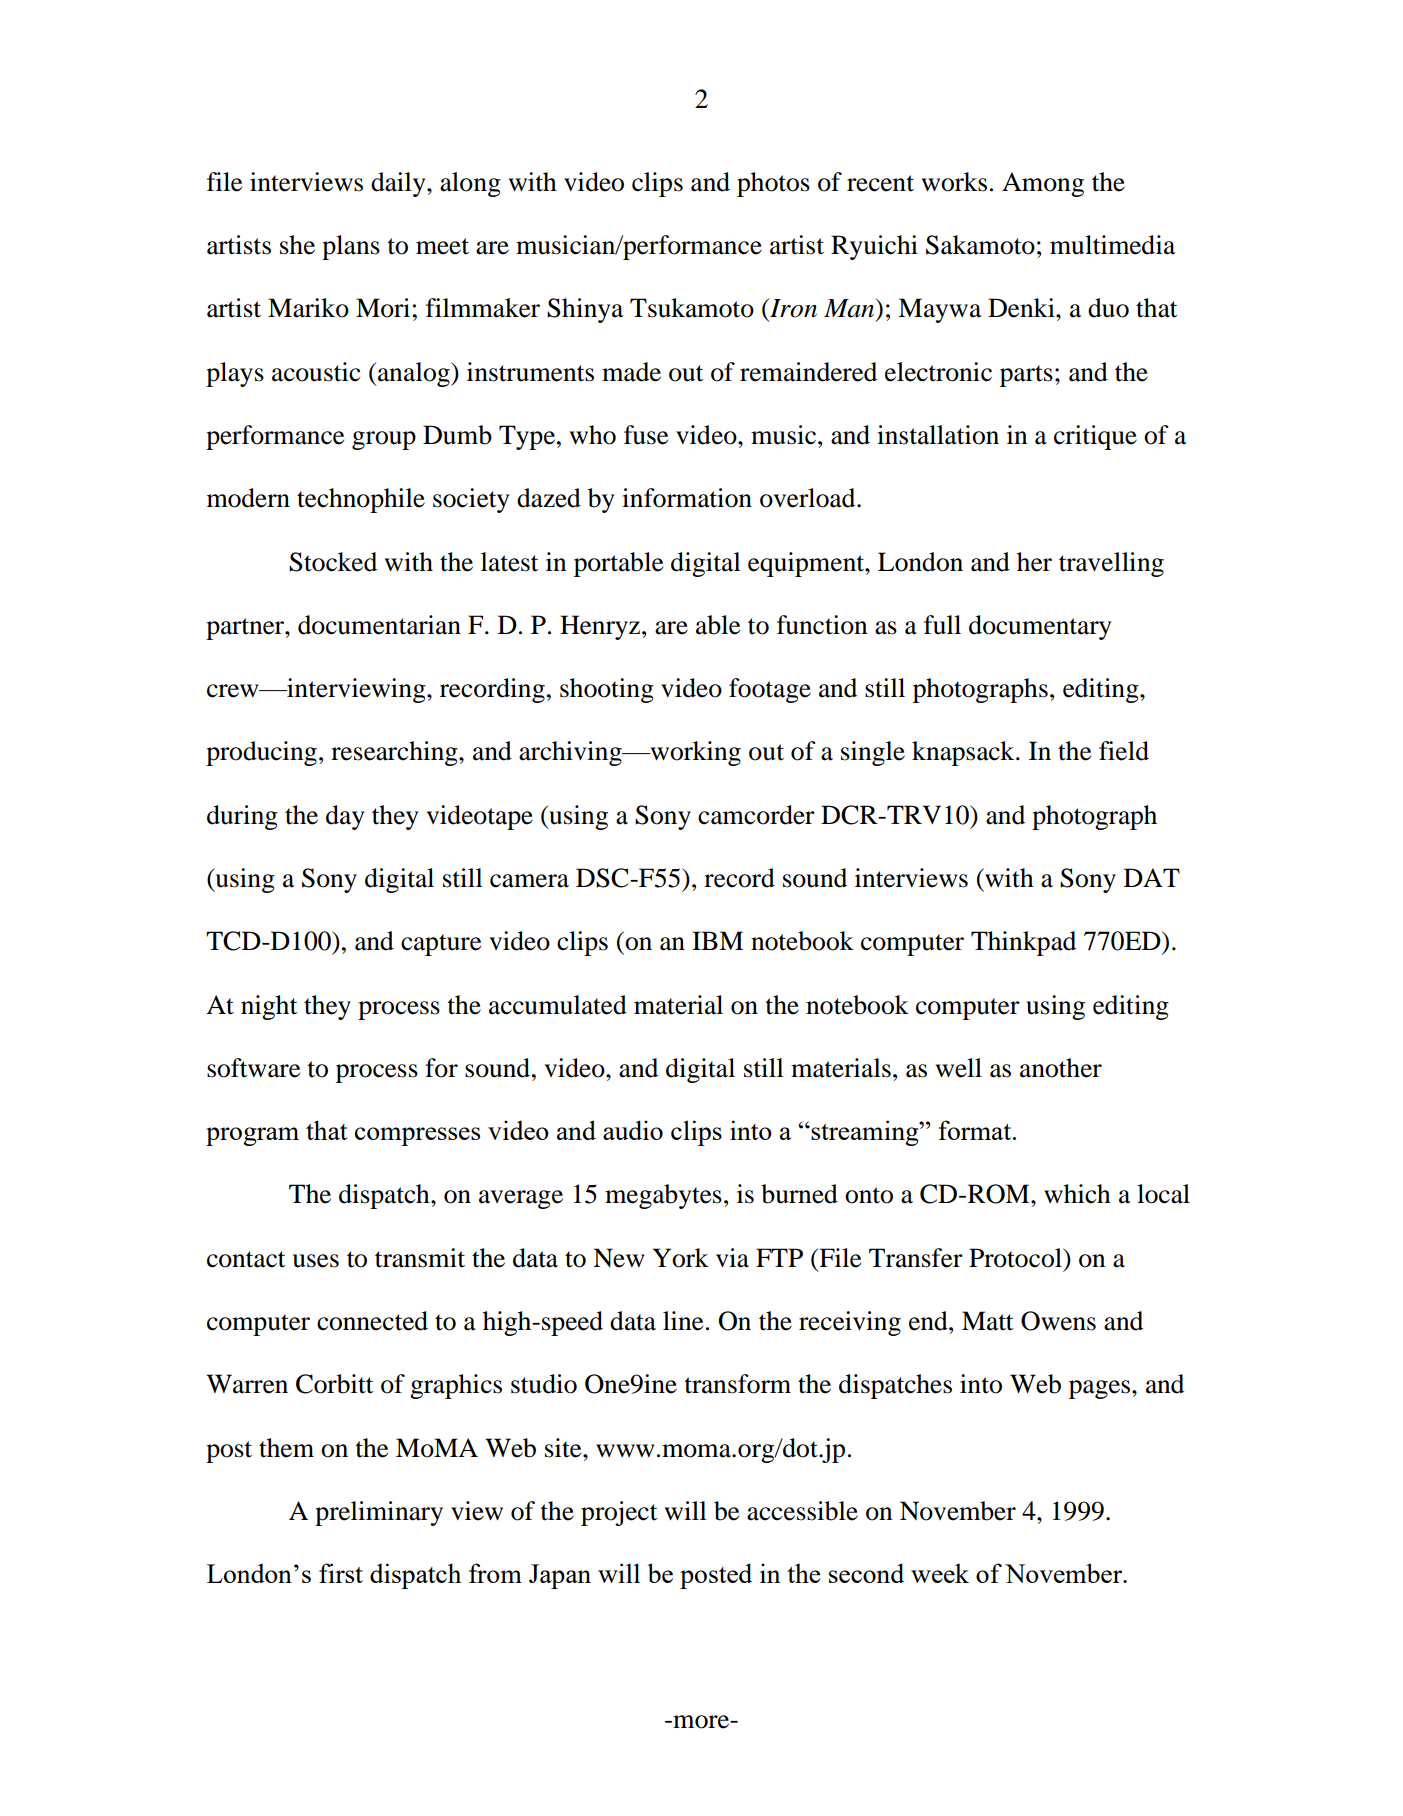  Describe the element at coordinates (379, 1513) in the screenshot. I see `preliminary` at that location.
